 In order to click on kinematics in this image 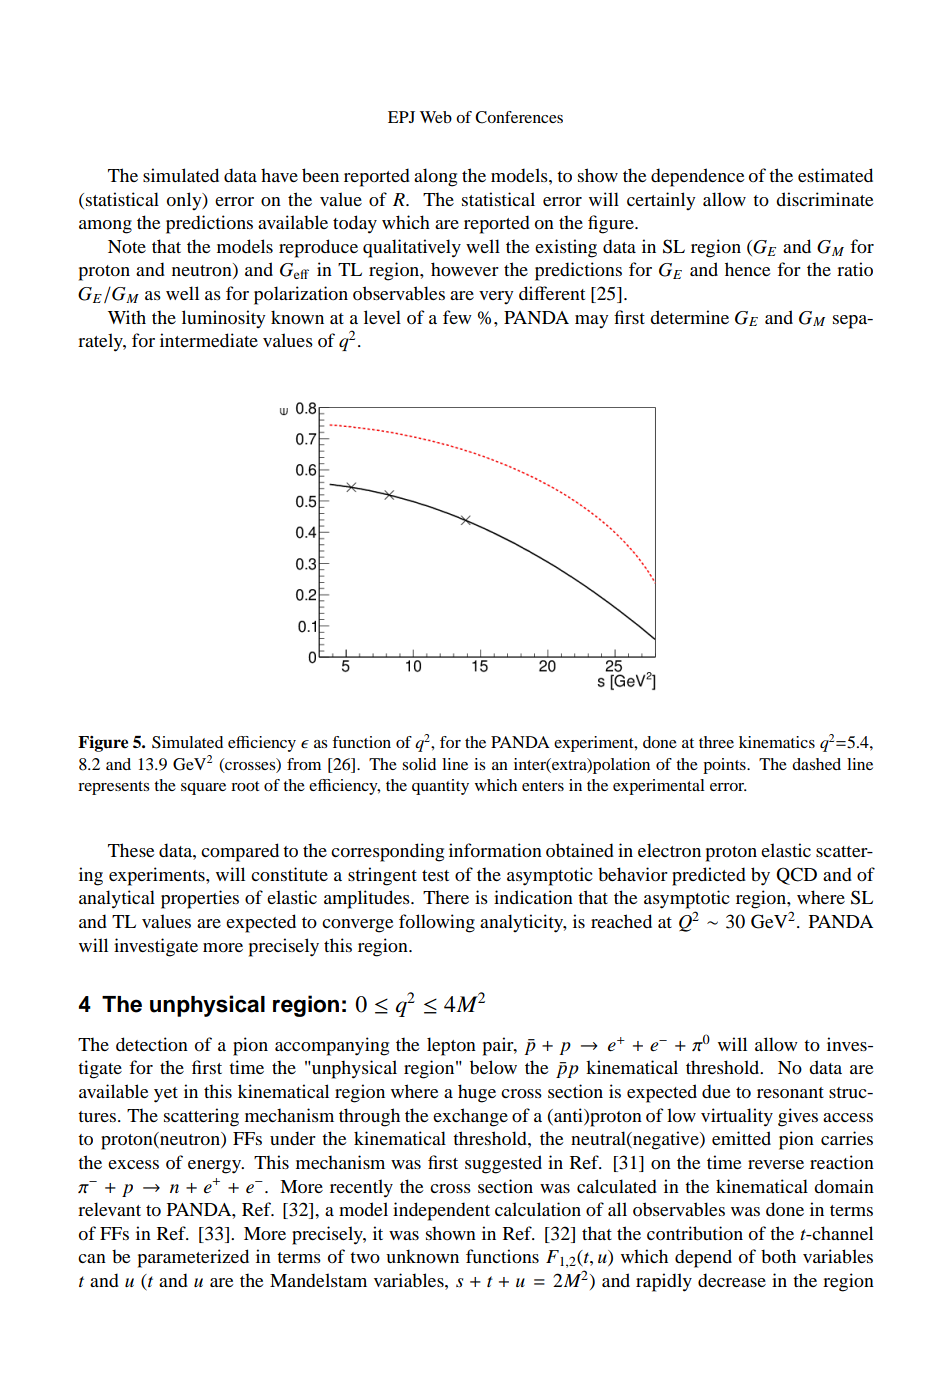, I will do `click(777, 742)`.
